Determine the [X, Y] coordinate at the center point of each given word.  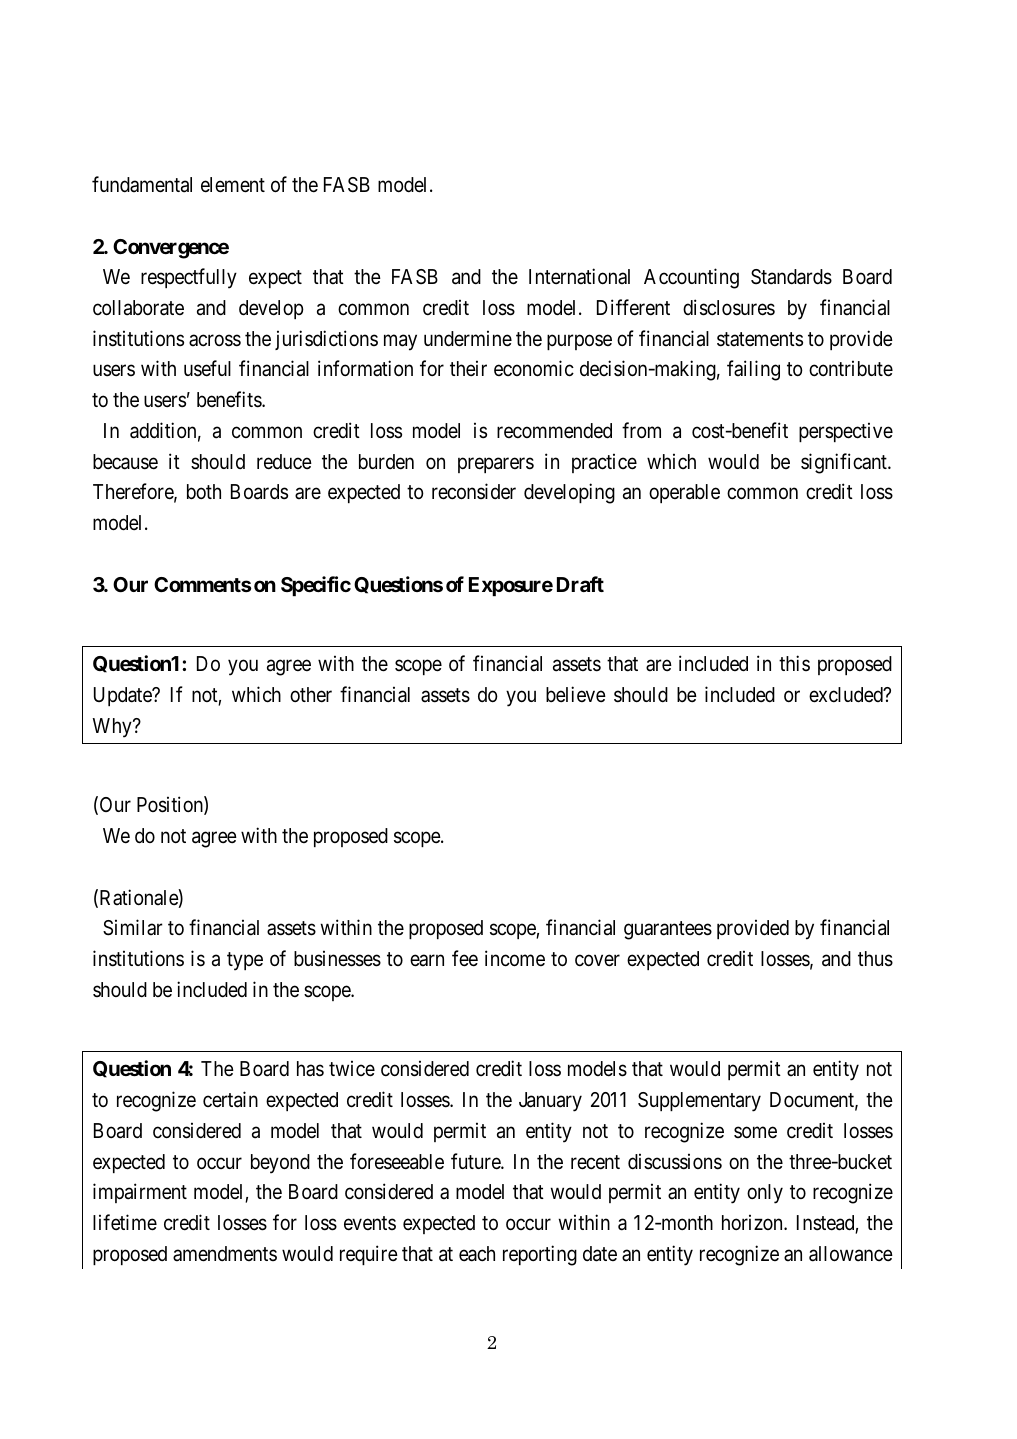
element [233, 185]
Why [113, 728]
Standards [791, 277]
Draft [580, 584]
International [579, 276]
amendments [225, 1254]
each [477, 1254]
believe [576, 694]
